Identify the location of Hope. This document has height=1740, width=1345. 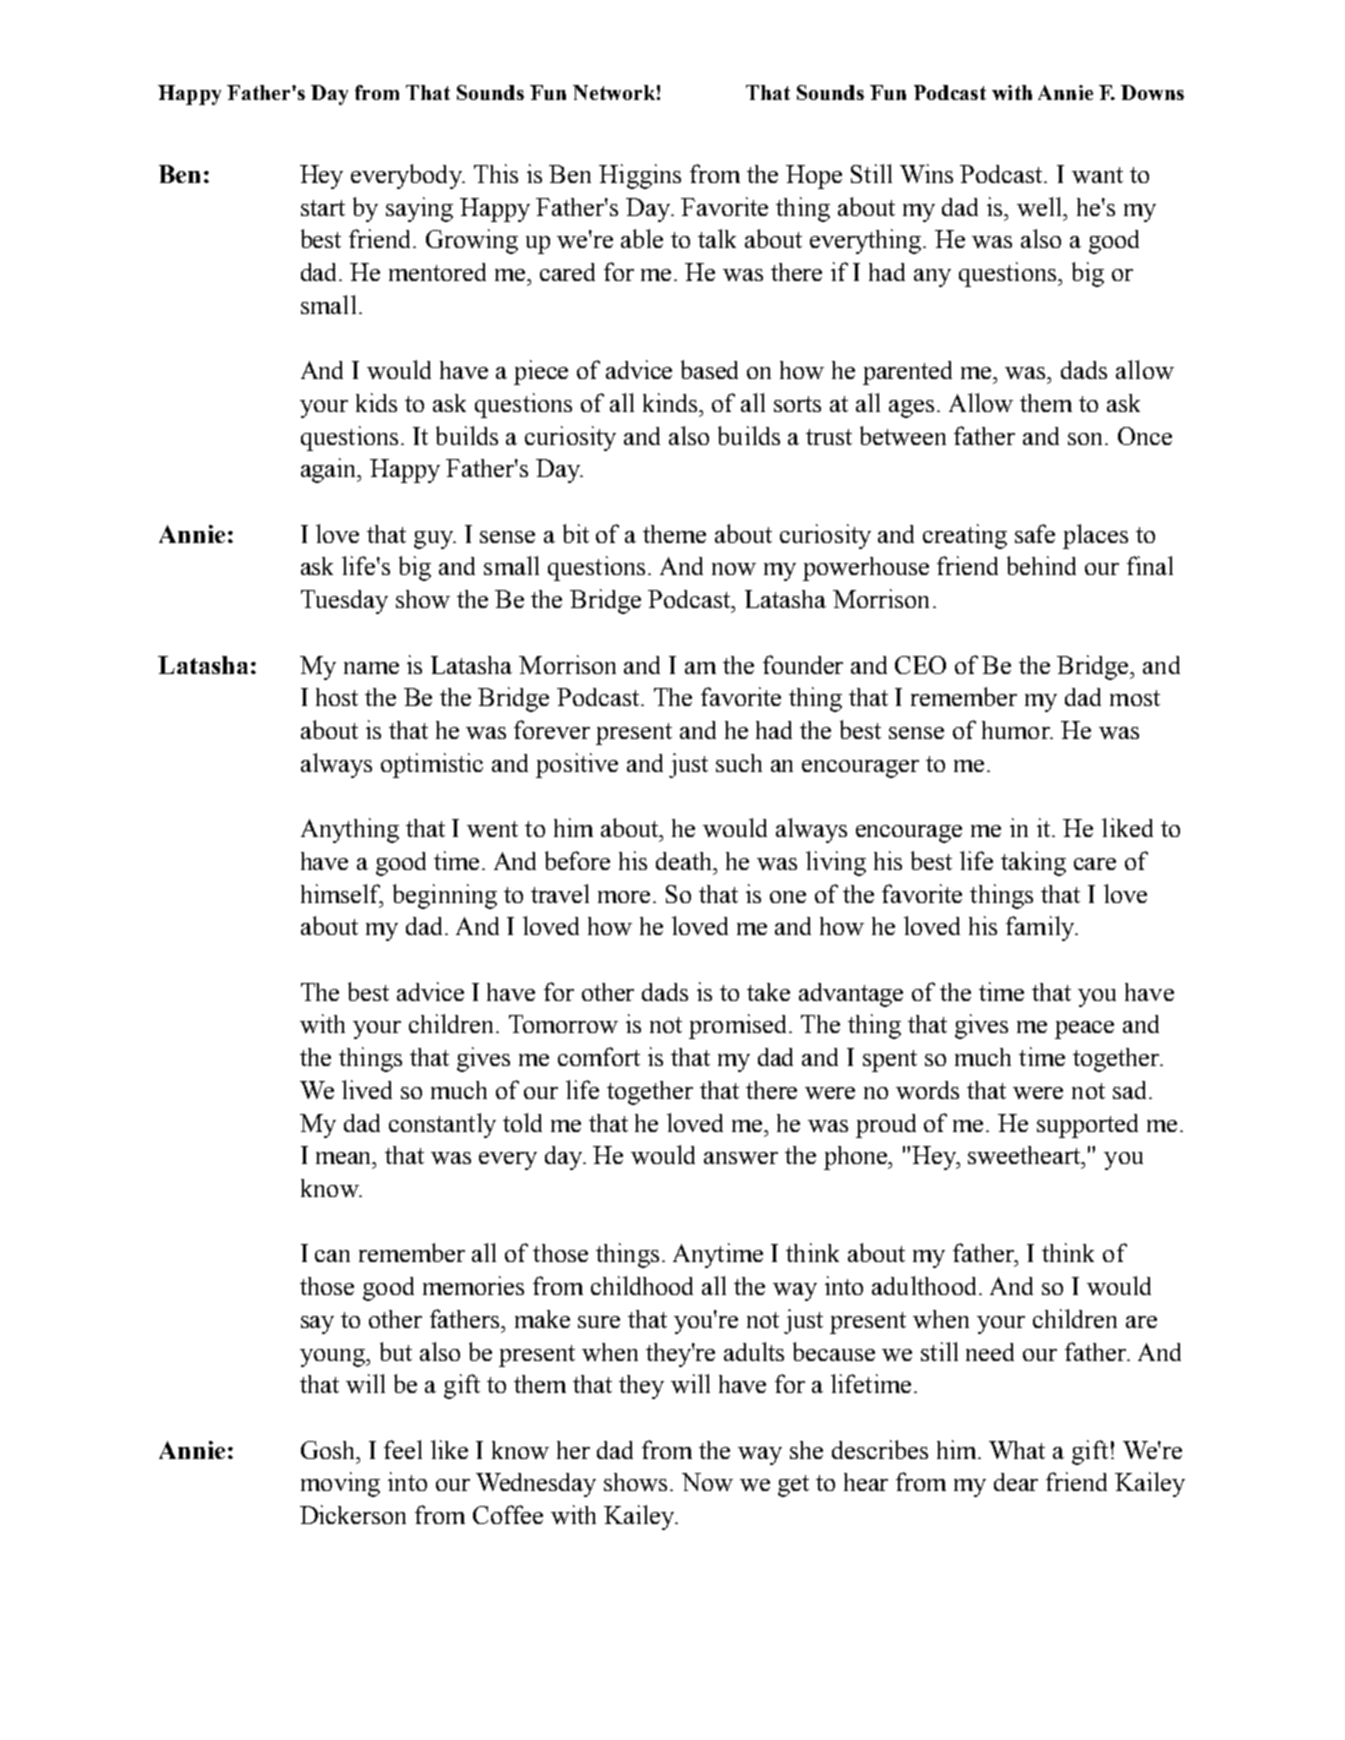
(814, 177).
